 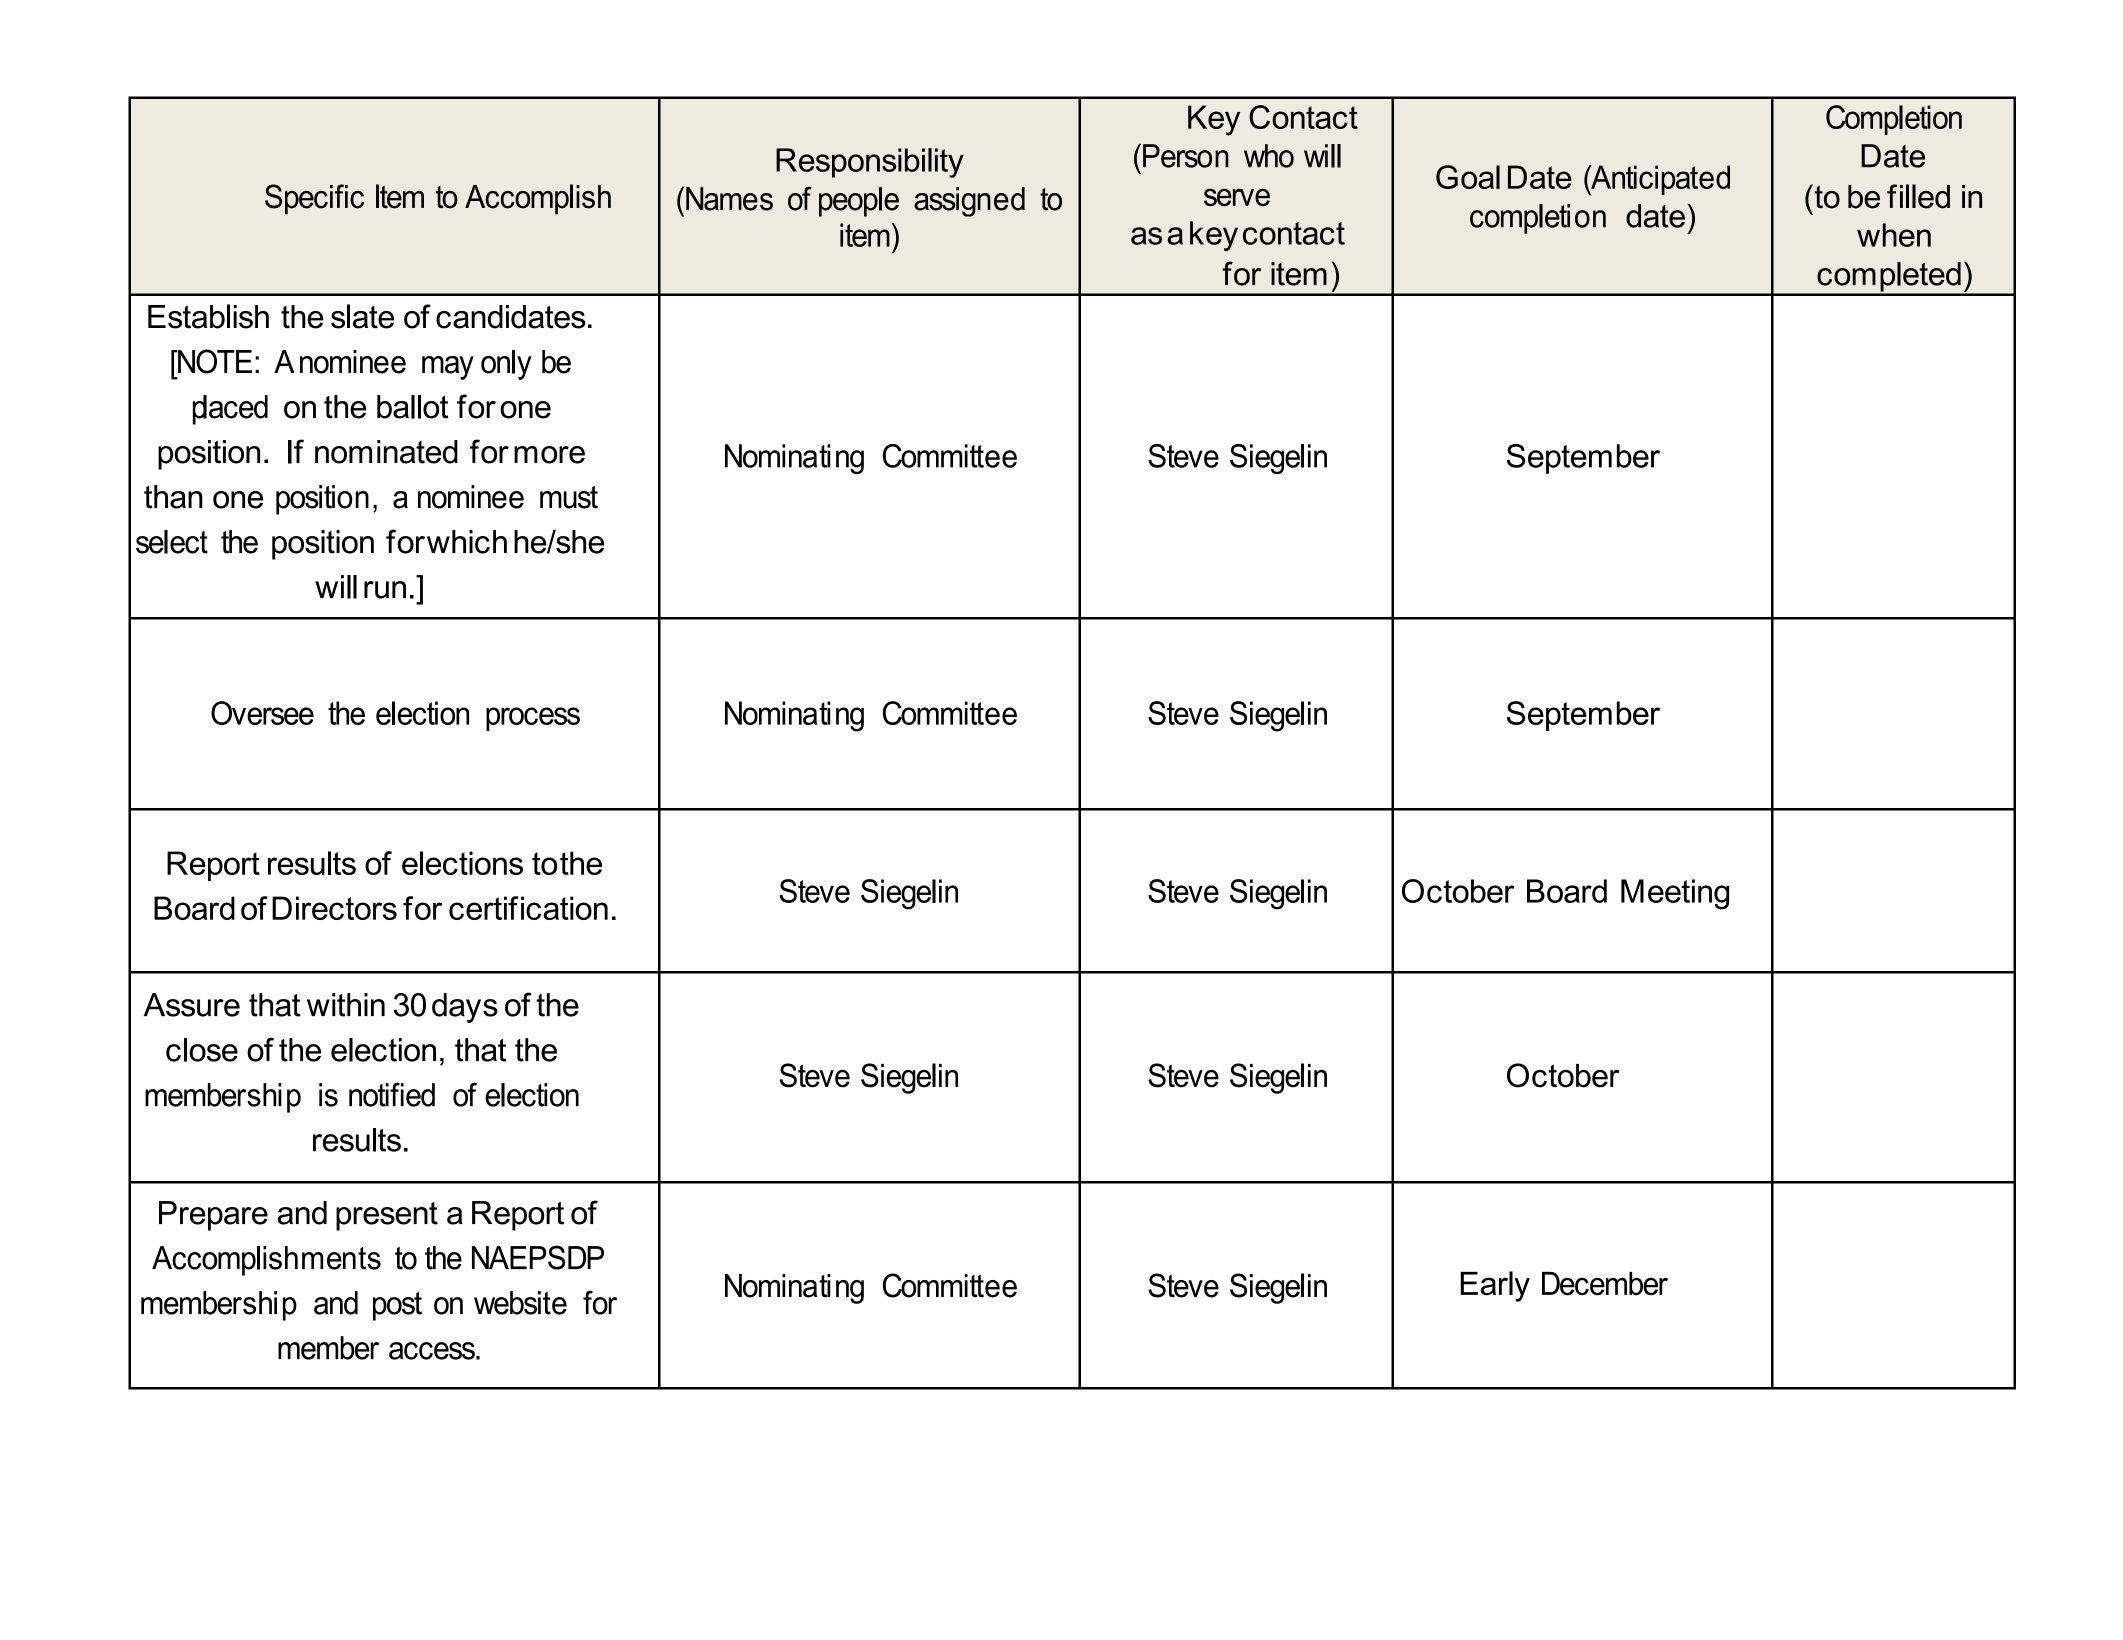 I want to click on Oversee, so click(x=262, y=713).
